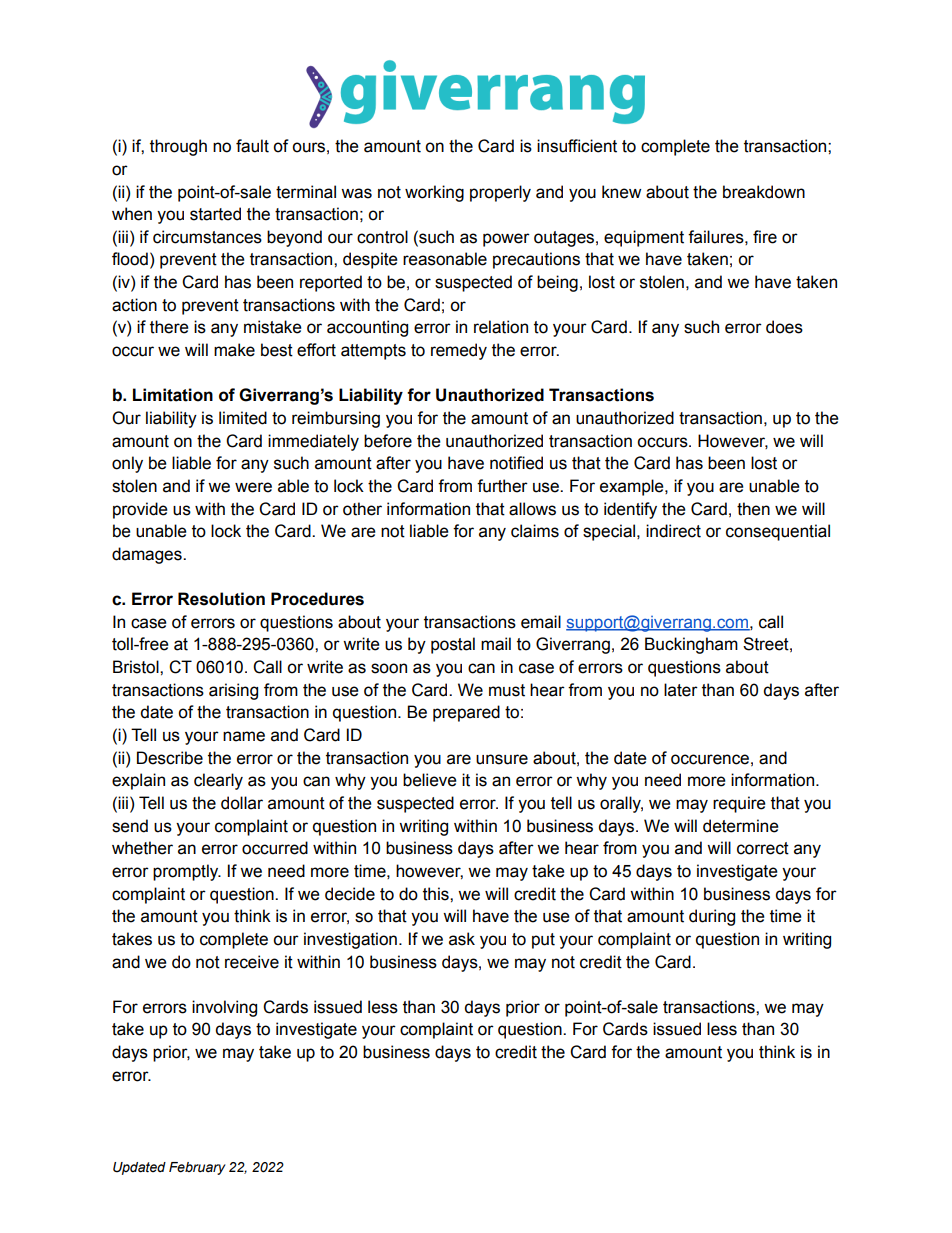 The width and height of the document is (952, 1233). Describe the element at coordinates (197, 1168) in the document. I see `February` at that location.
